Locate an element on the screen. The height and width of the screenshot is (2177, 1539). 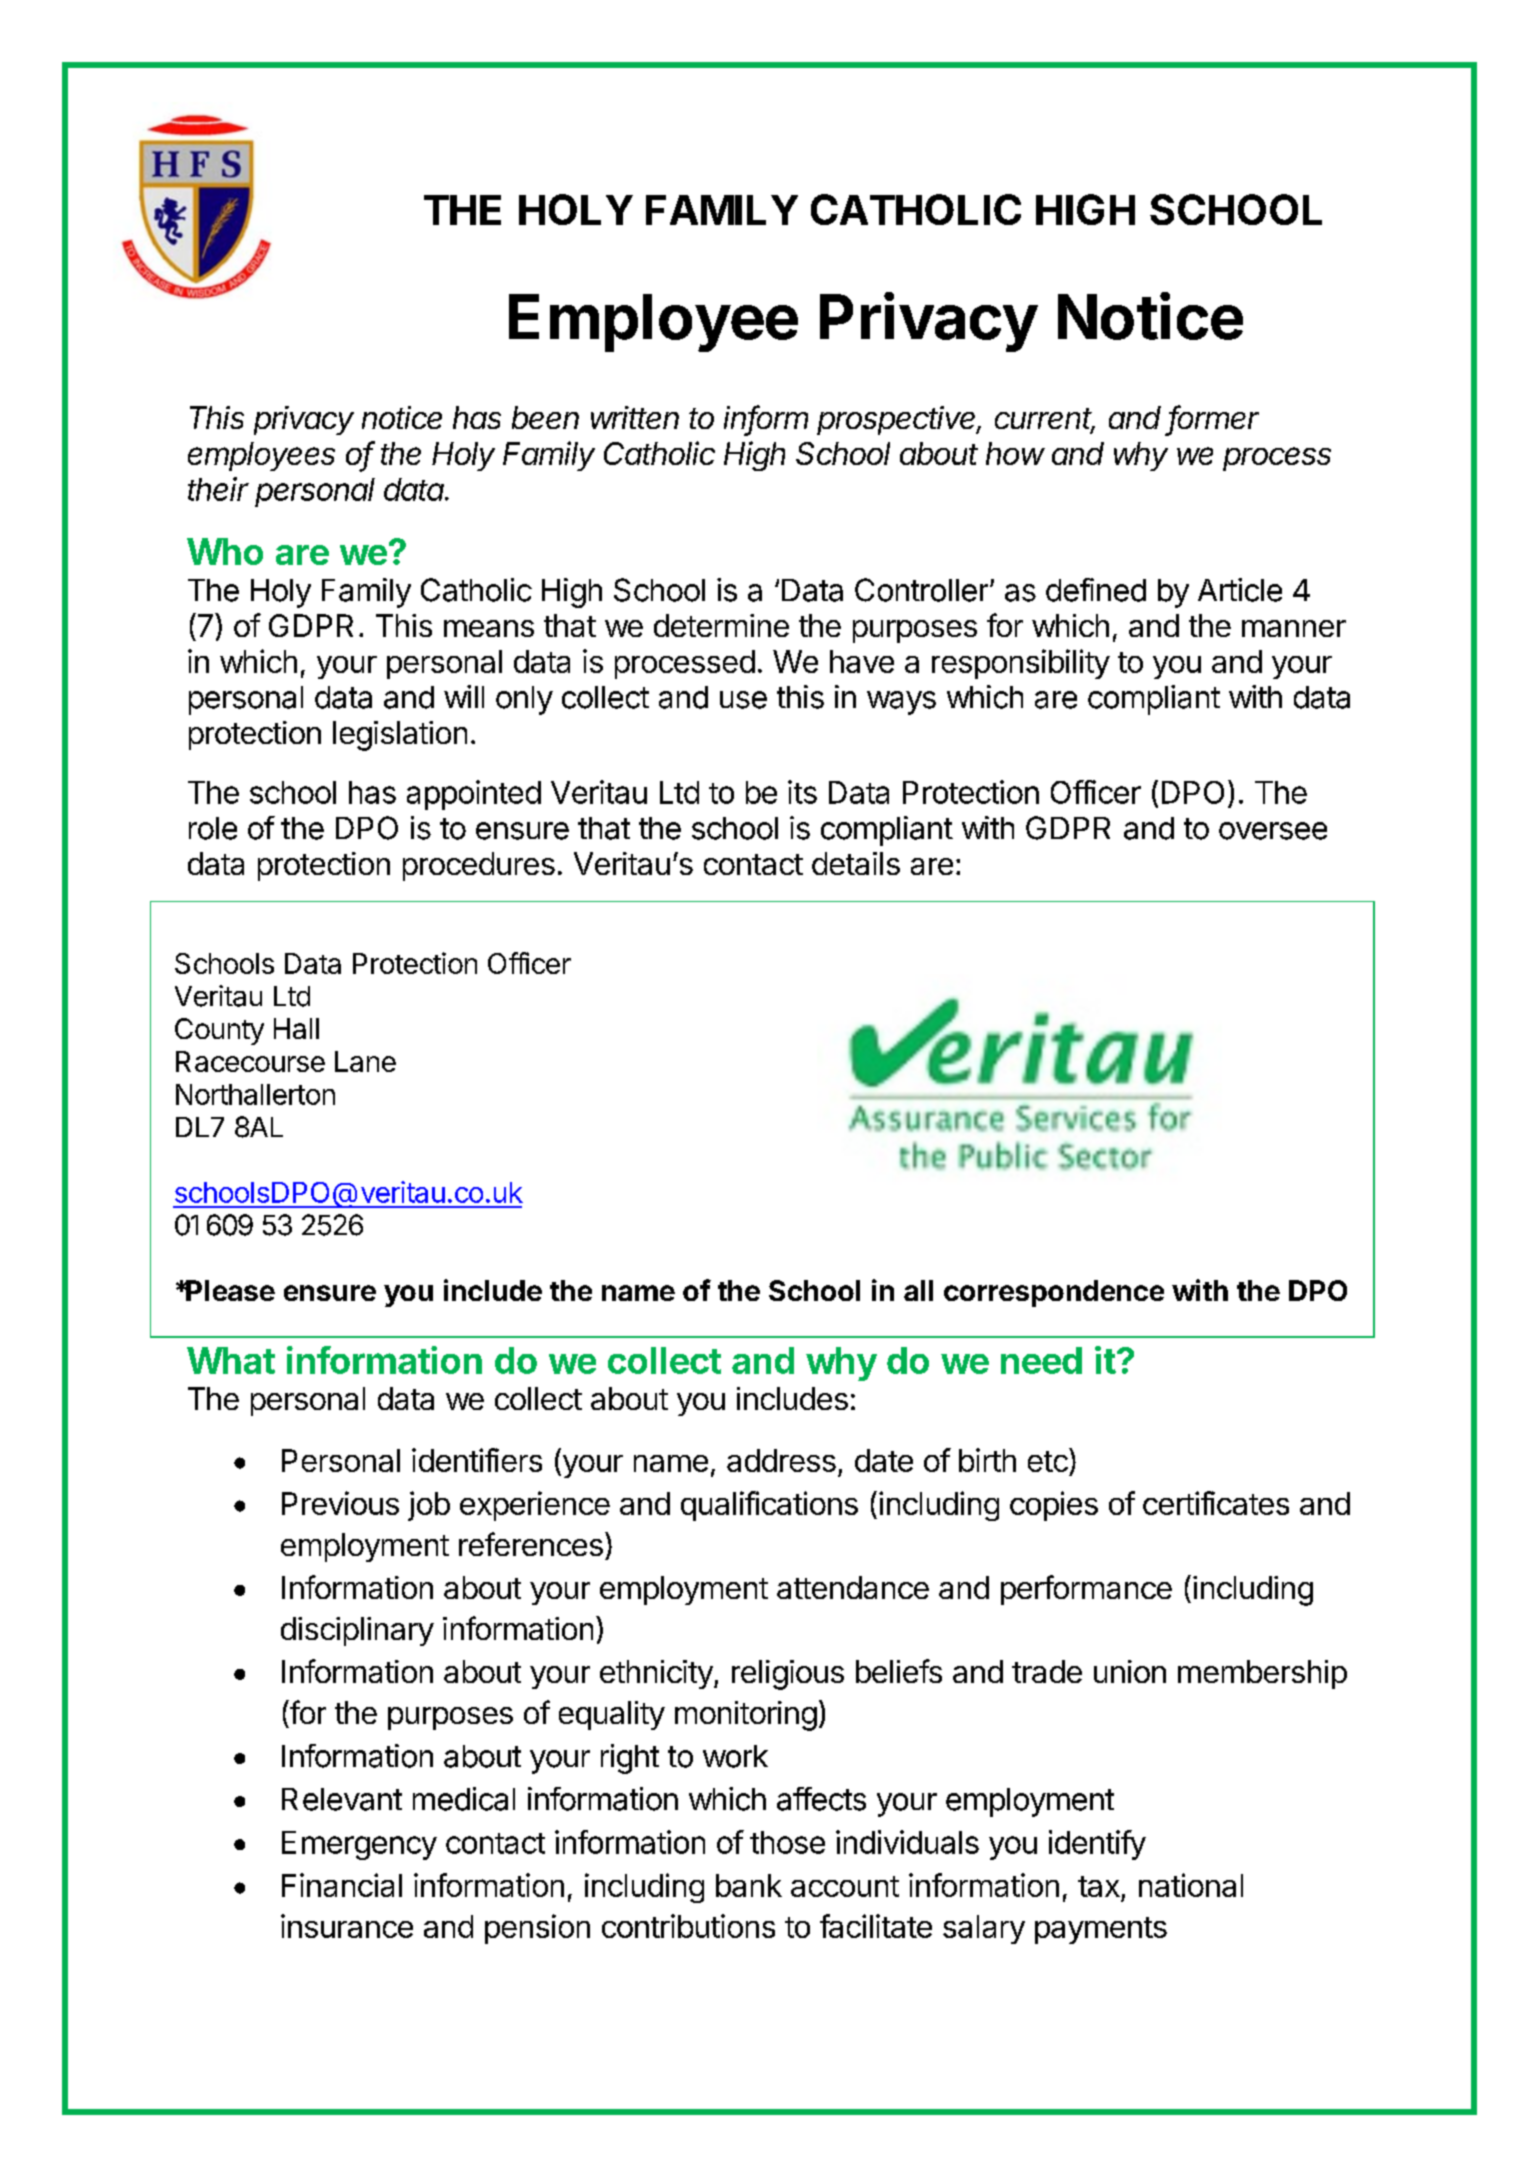
oversee is located at coordinates (1273, 831).
